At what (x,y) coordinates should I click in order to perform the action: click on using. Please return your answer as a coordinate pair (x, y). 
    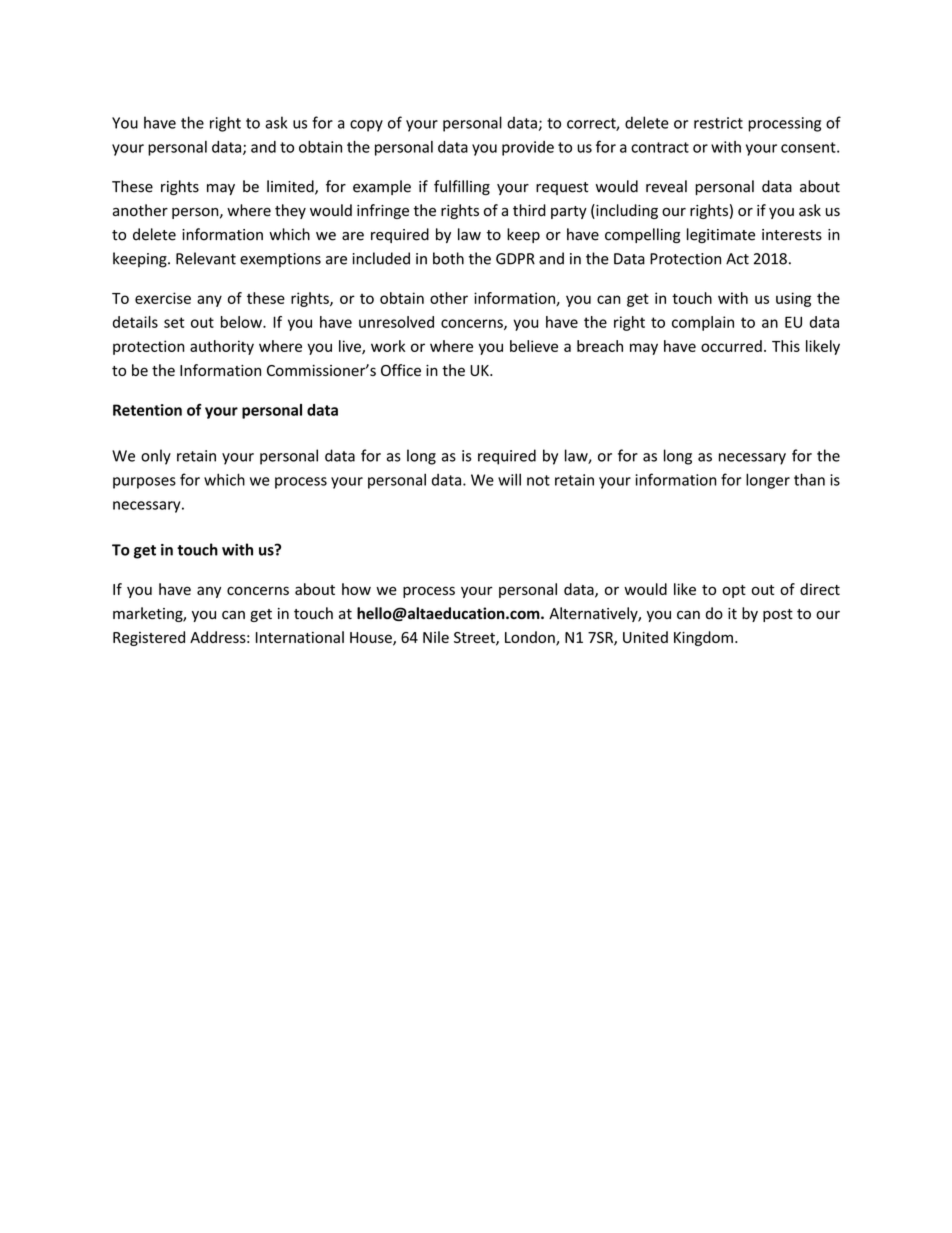
    Looking at the image, I should click on (793, 299).
